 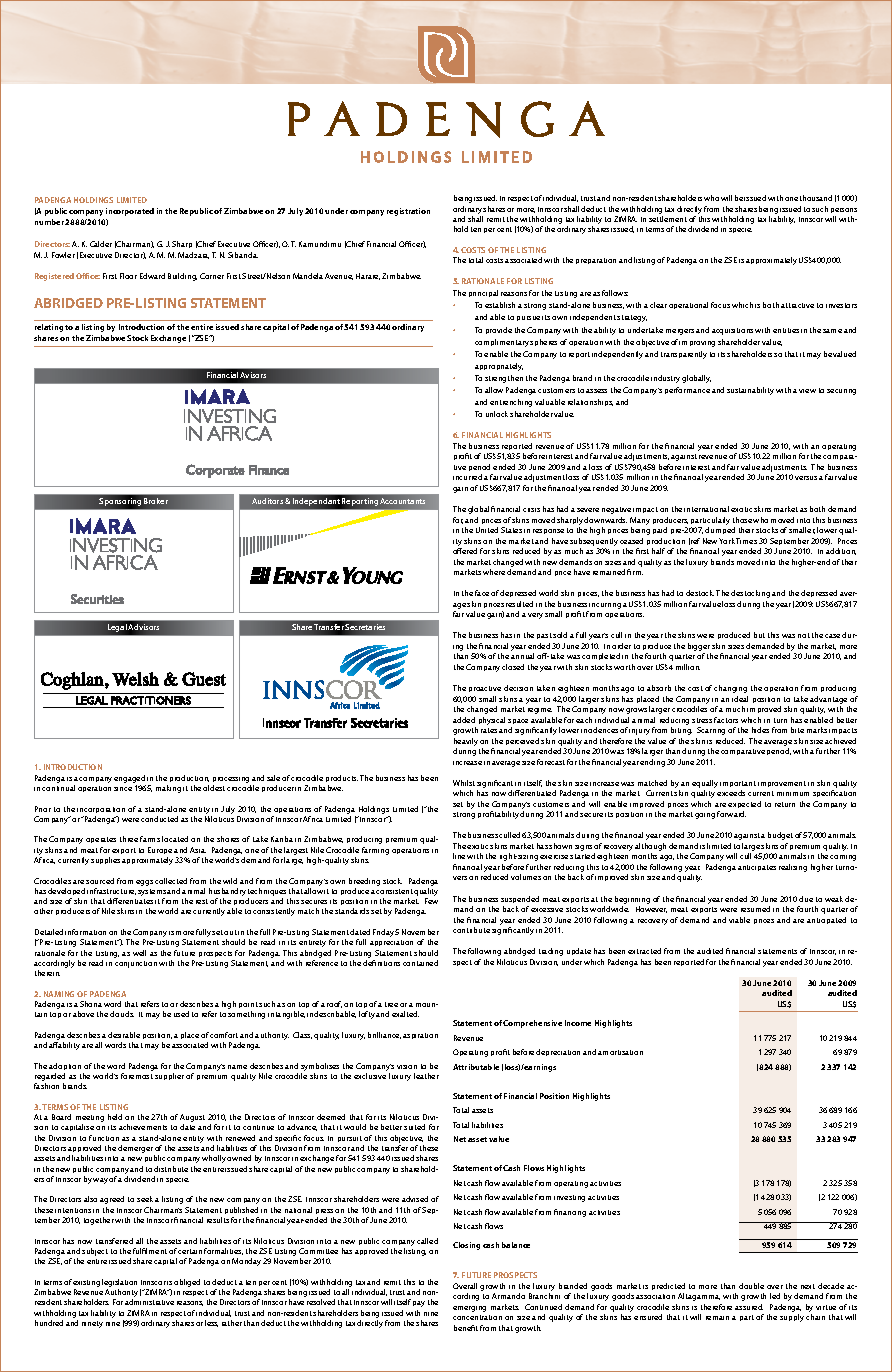 I want to click on settlement, so click(x=668, y=219).
